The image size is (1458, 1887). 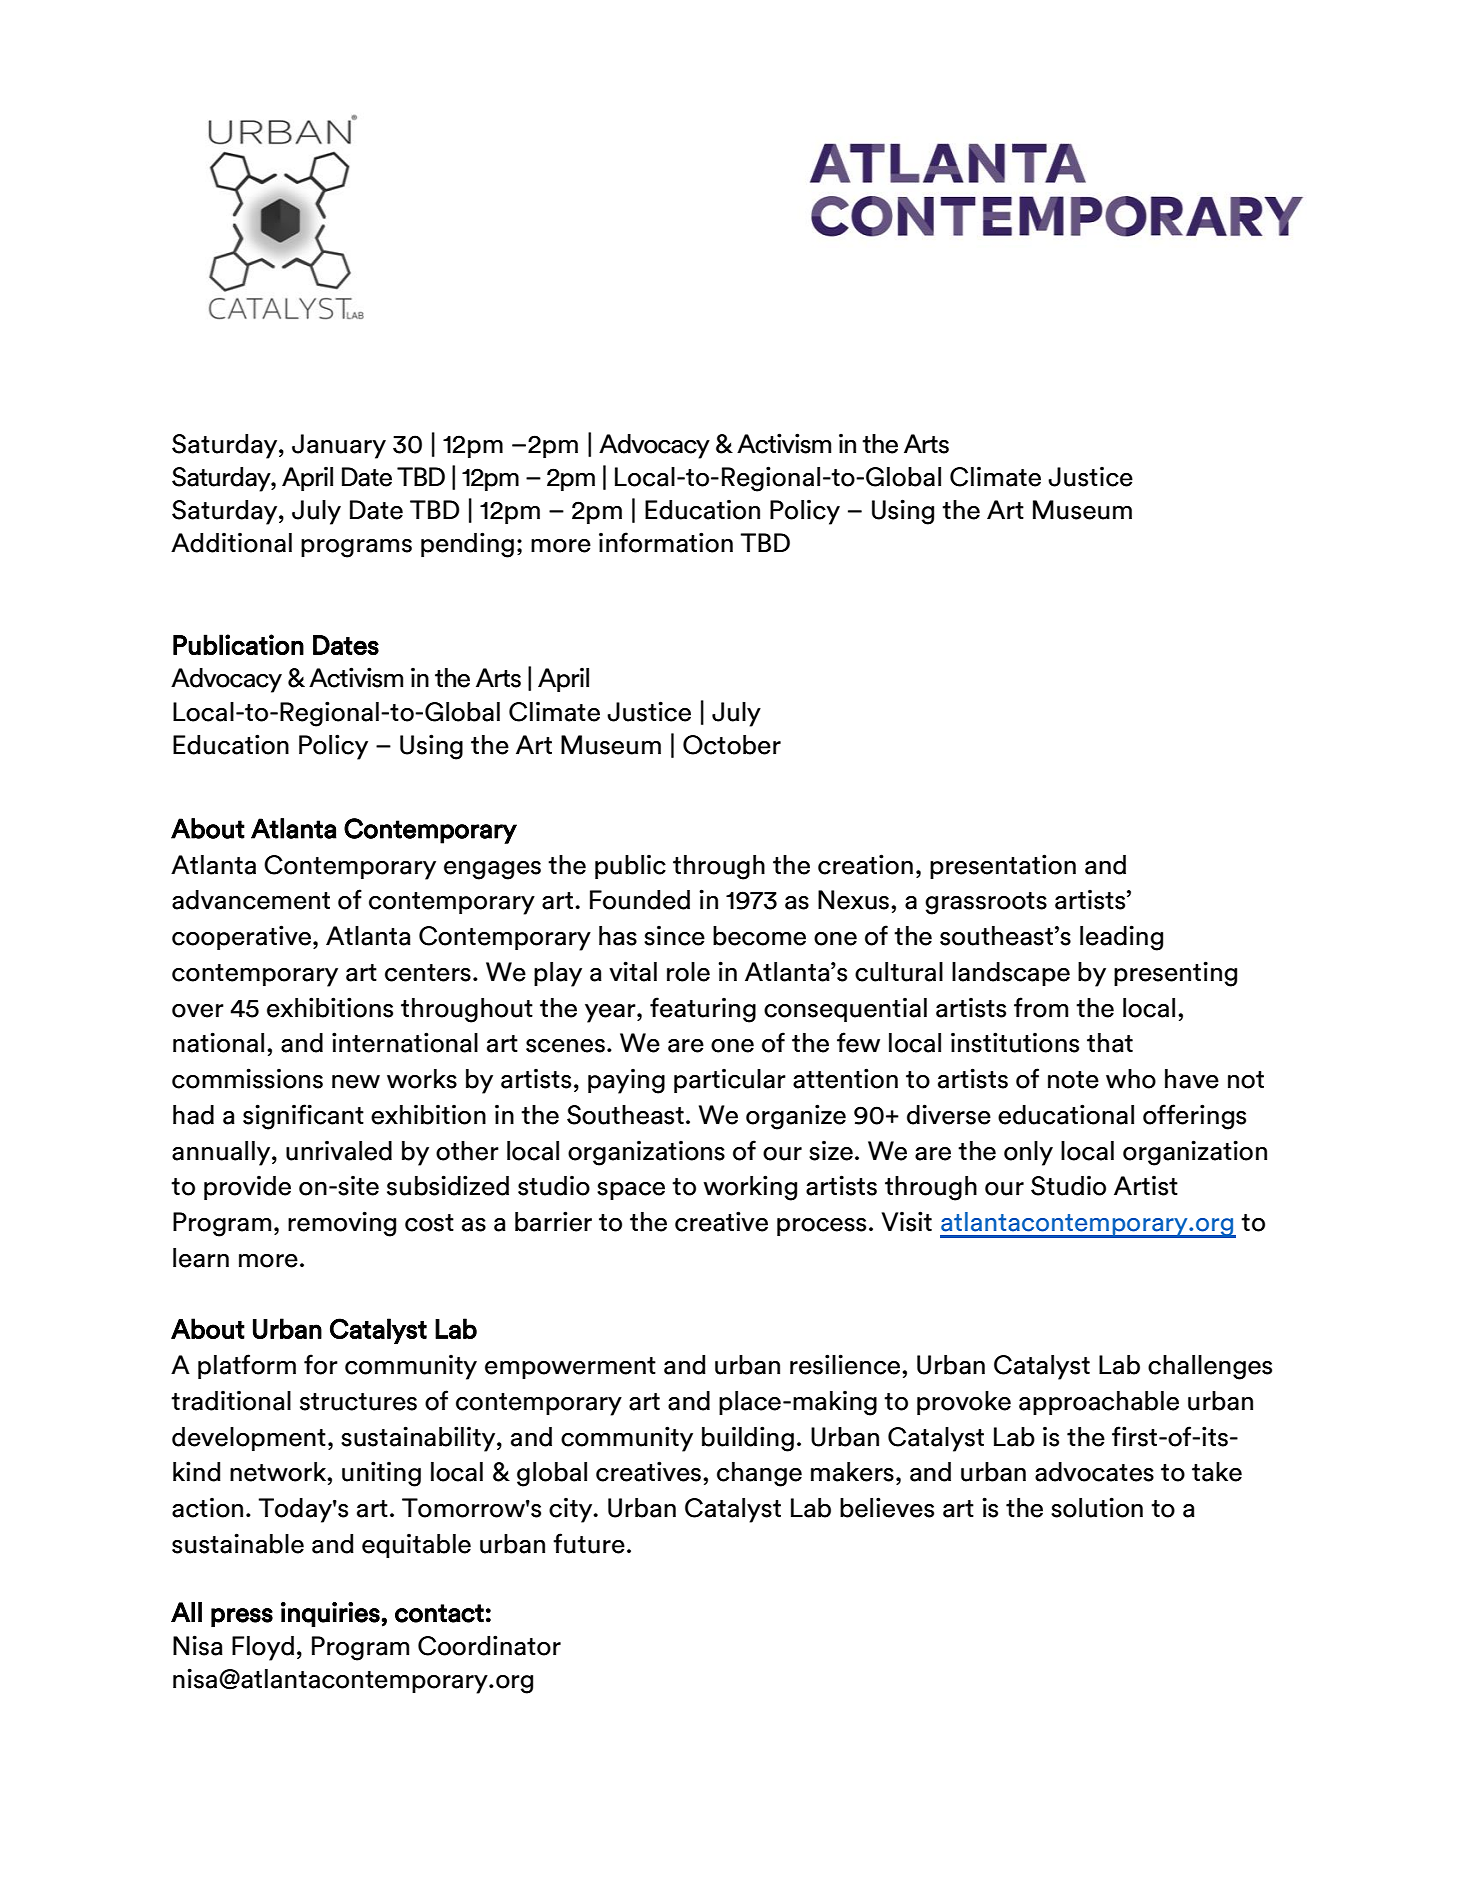 I want to click on October, so click(x=732, y=745).
